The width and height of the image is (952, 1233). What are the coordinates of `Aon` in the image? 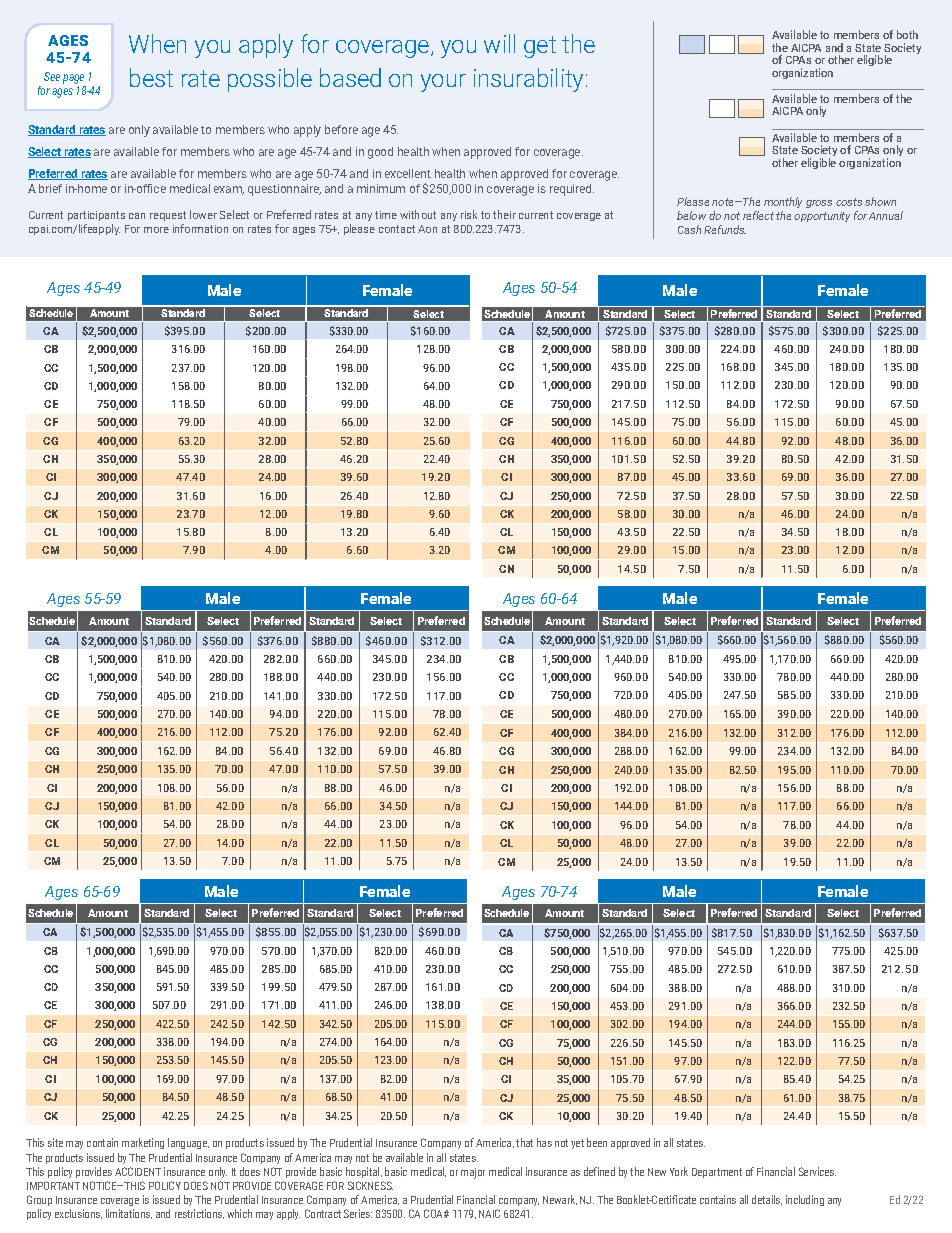 It's located at (427, 229).
